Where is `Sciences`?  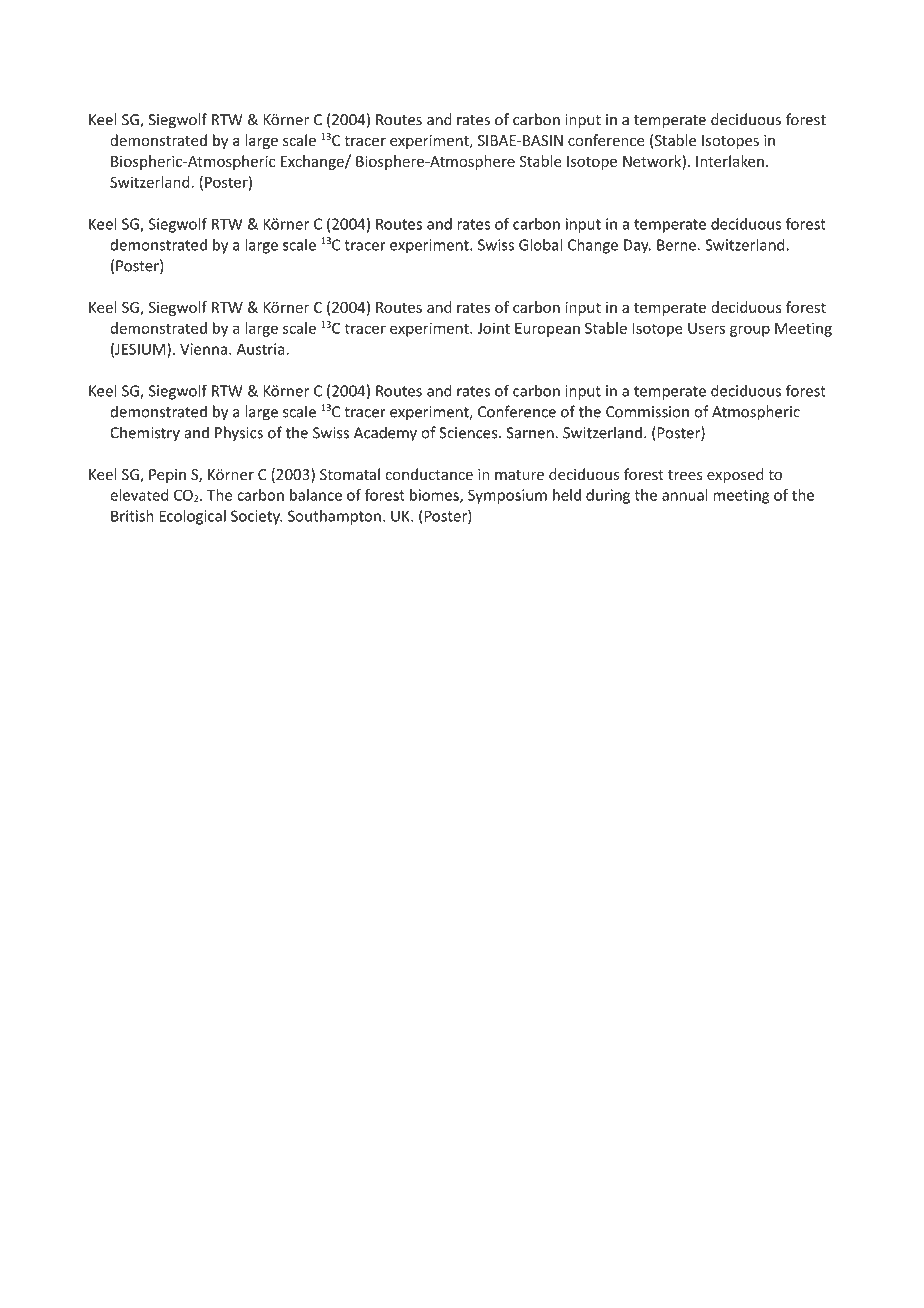 Sciences is located at coordinates (469, 433).
